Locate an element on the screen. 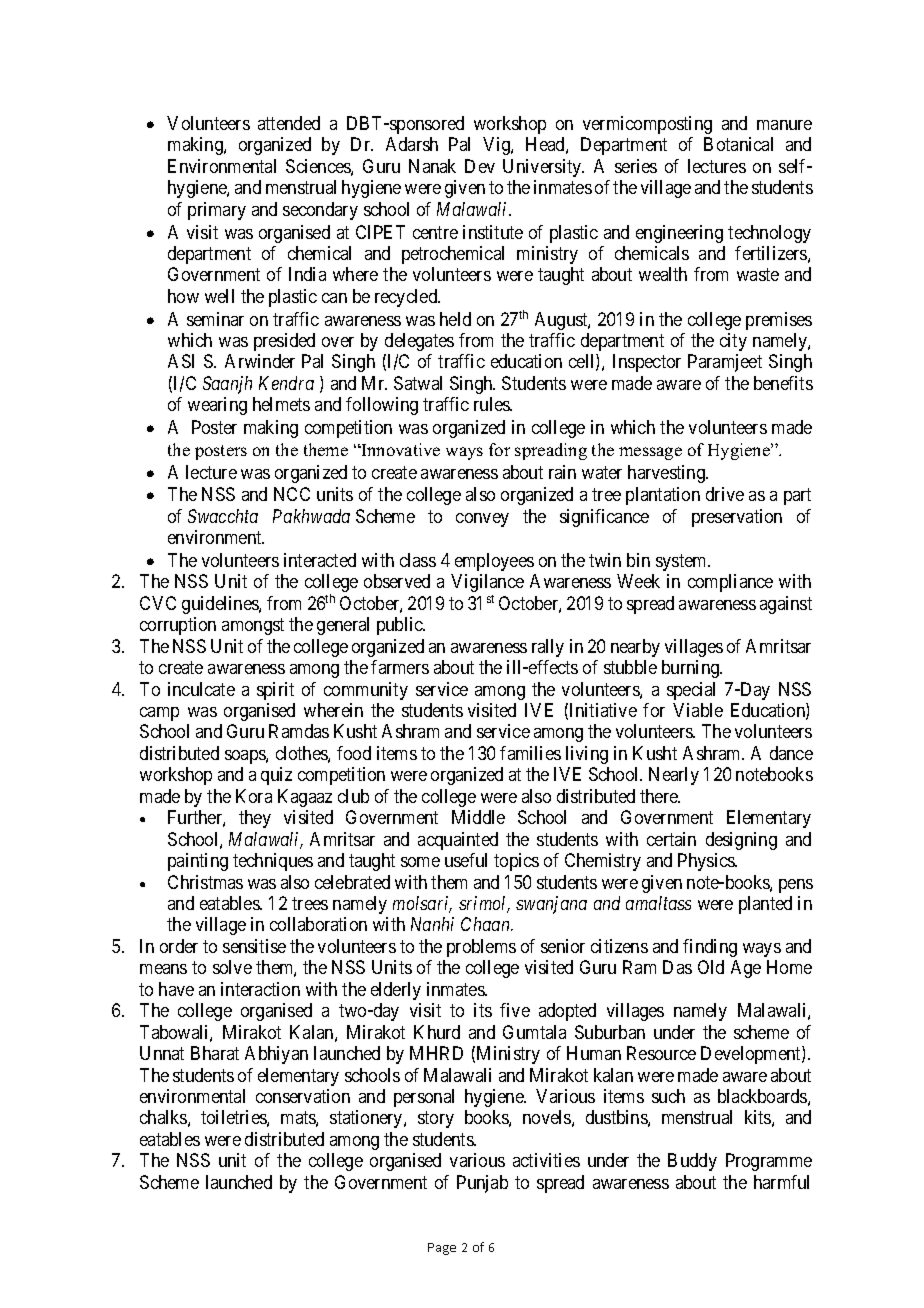 The width and height of the screenshot is (924, 1308). drive is located at coordinates (725, 494).
